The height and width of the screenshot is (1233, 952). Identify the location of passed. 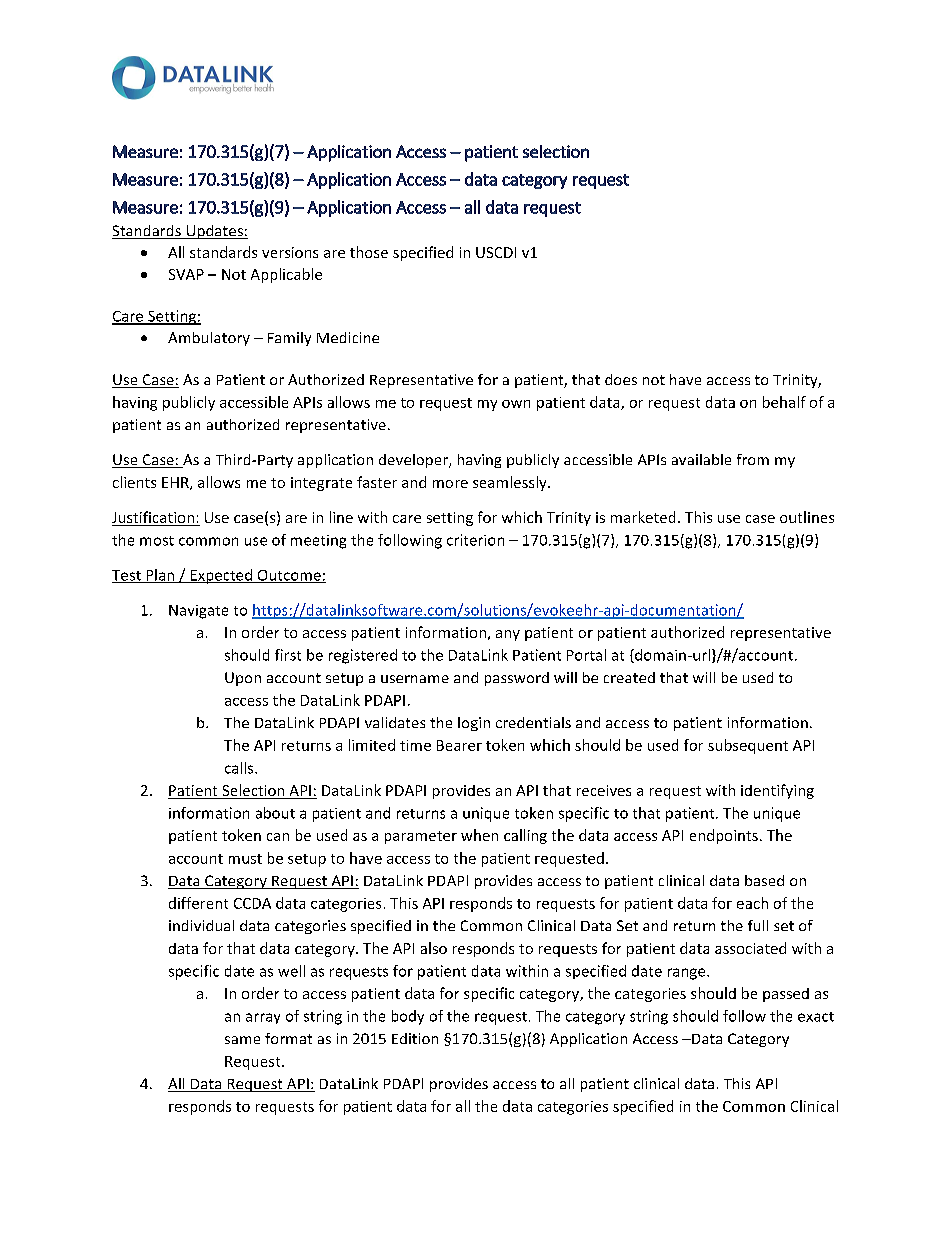
(786, 995).
